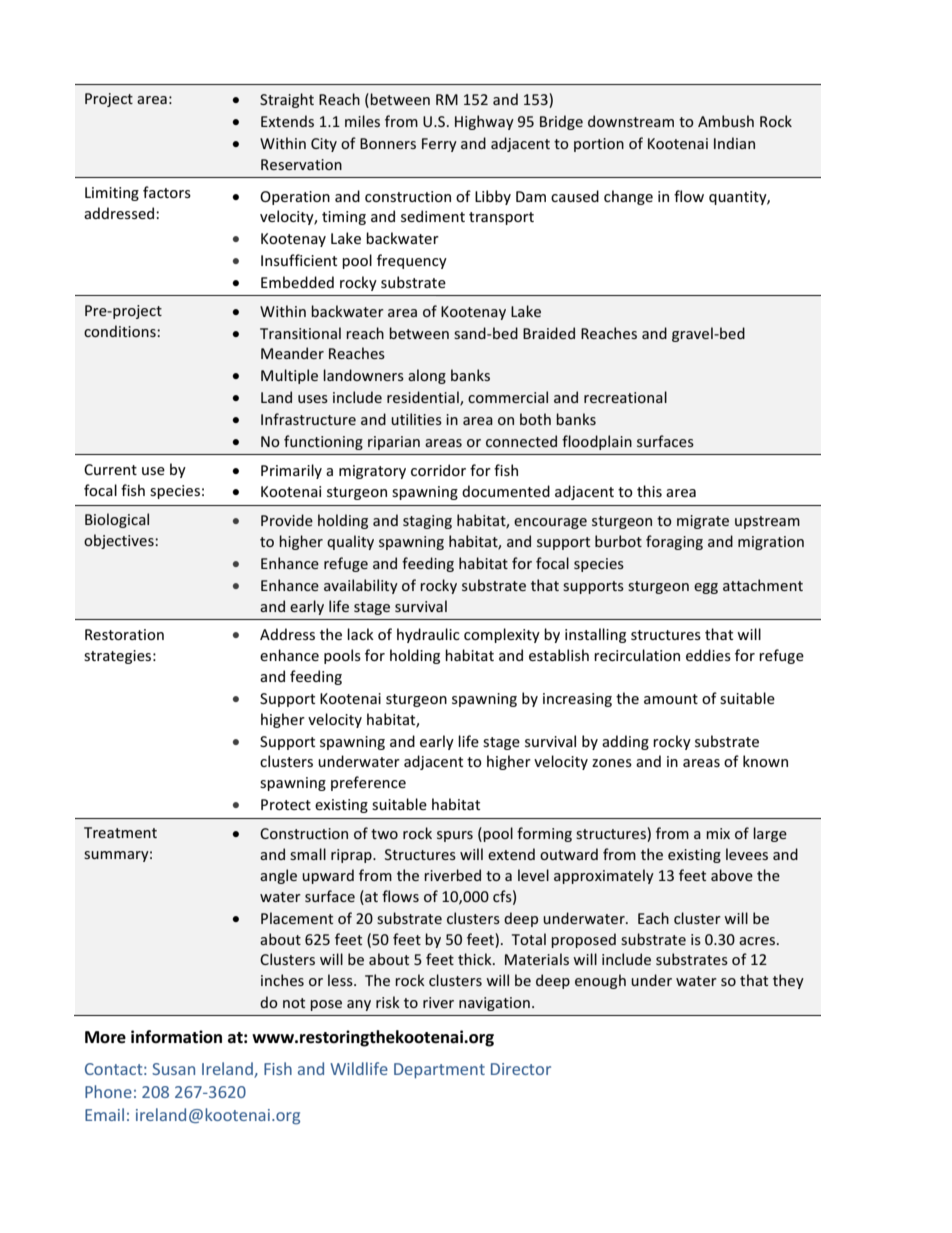 The width and height of the image is (952, 1233). I want to click on Treatment, so click(120, 832).
